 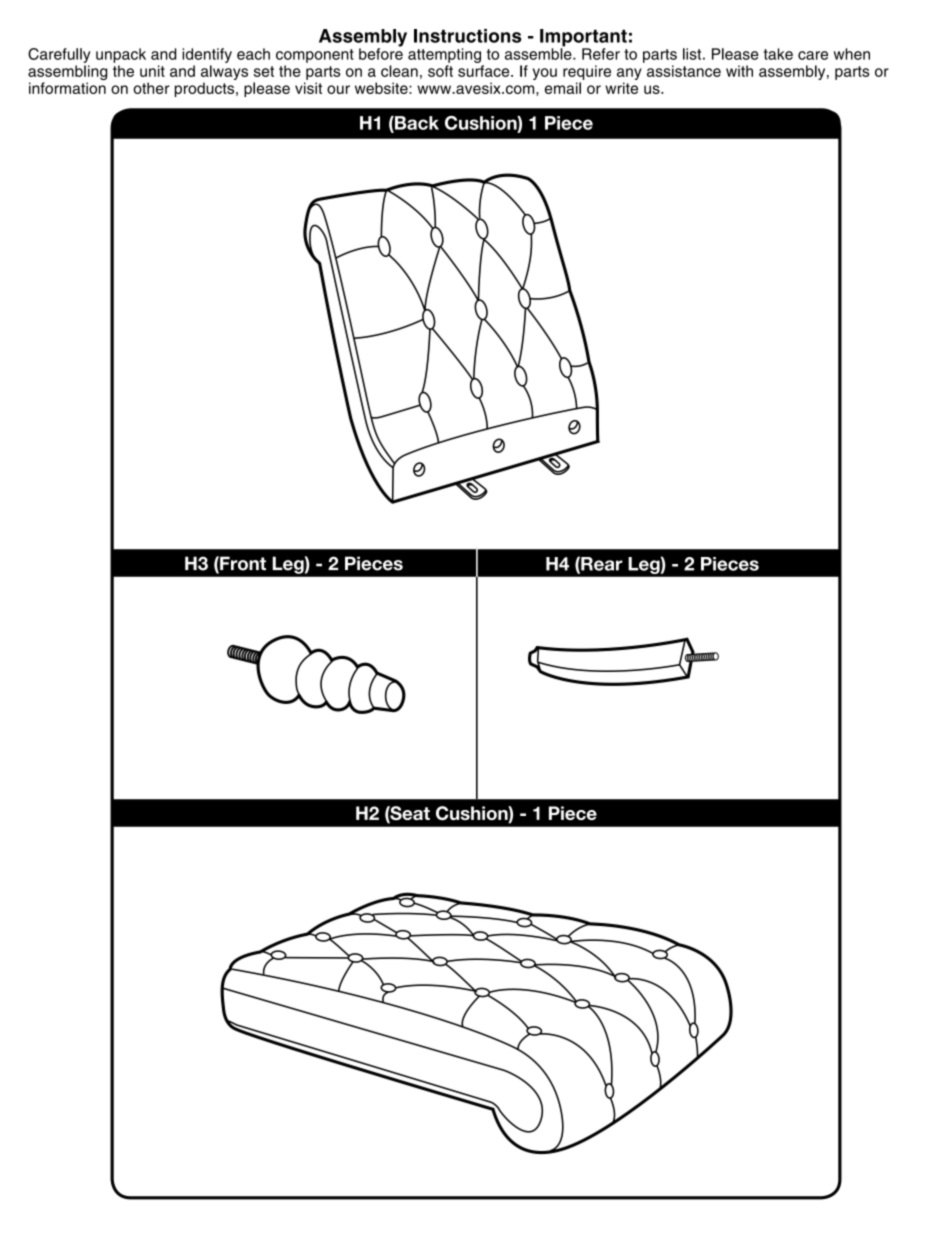 What do you see at coordinates (338, 89) in the image?
I see `our` at bounding box center [338, 89].
